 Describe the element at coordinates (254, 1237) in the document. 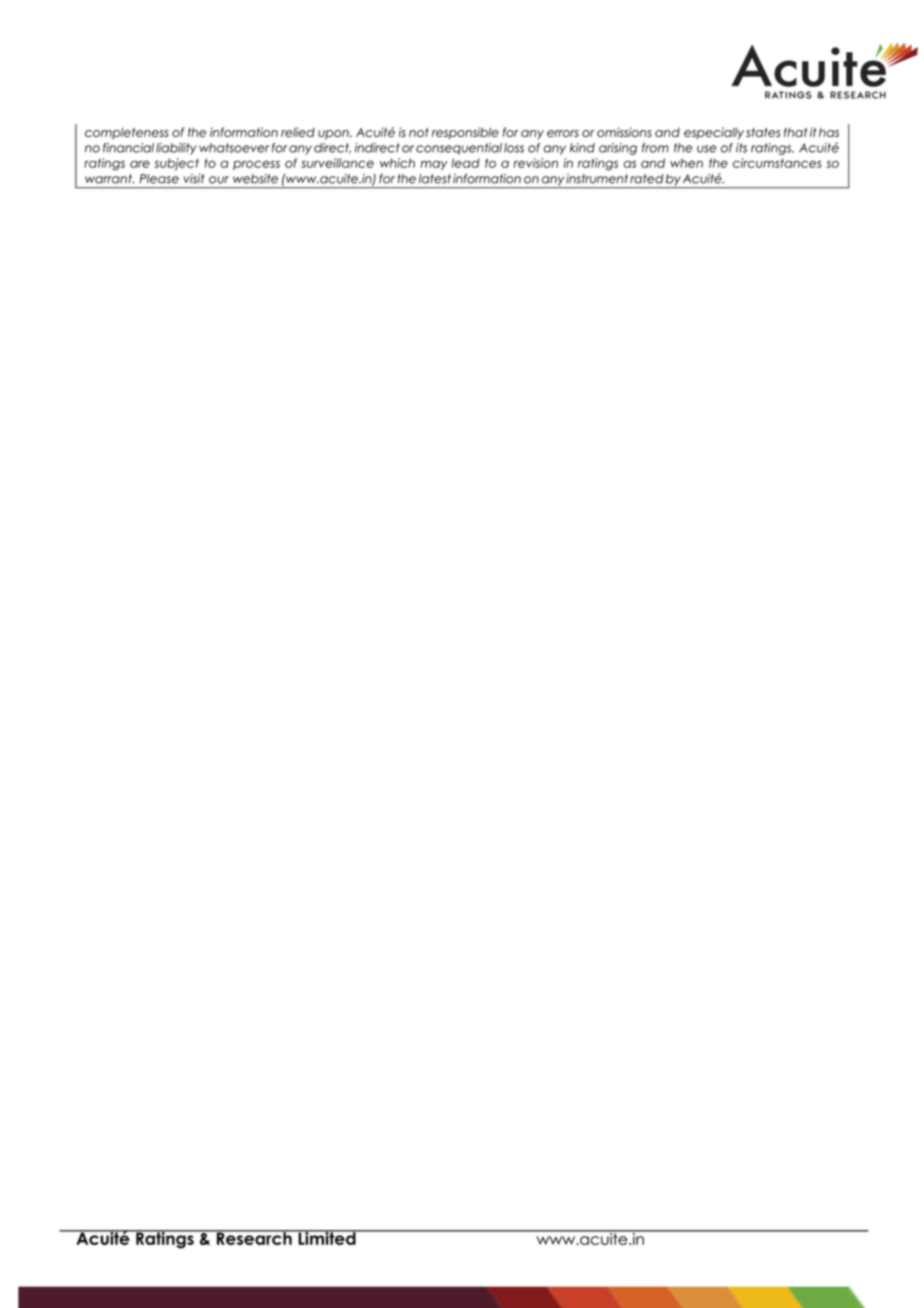

I see `Research` at that location.
